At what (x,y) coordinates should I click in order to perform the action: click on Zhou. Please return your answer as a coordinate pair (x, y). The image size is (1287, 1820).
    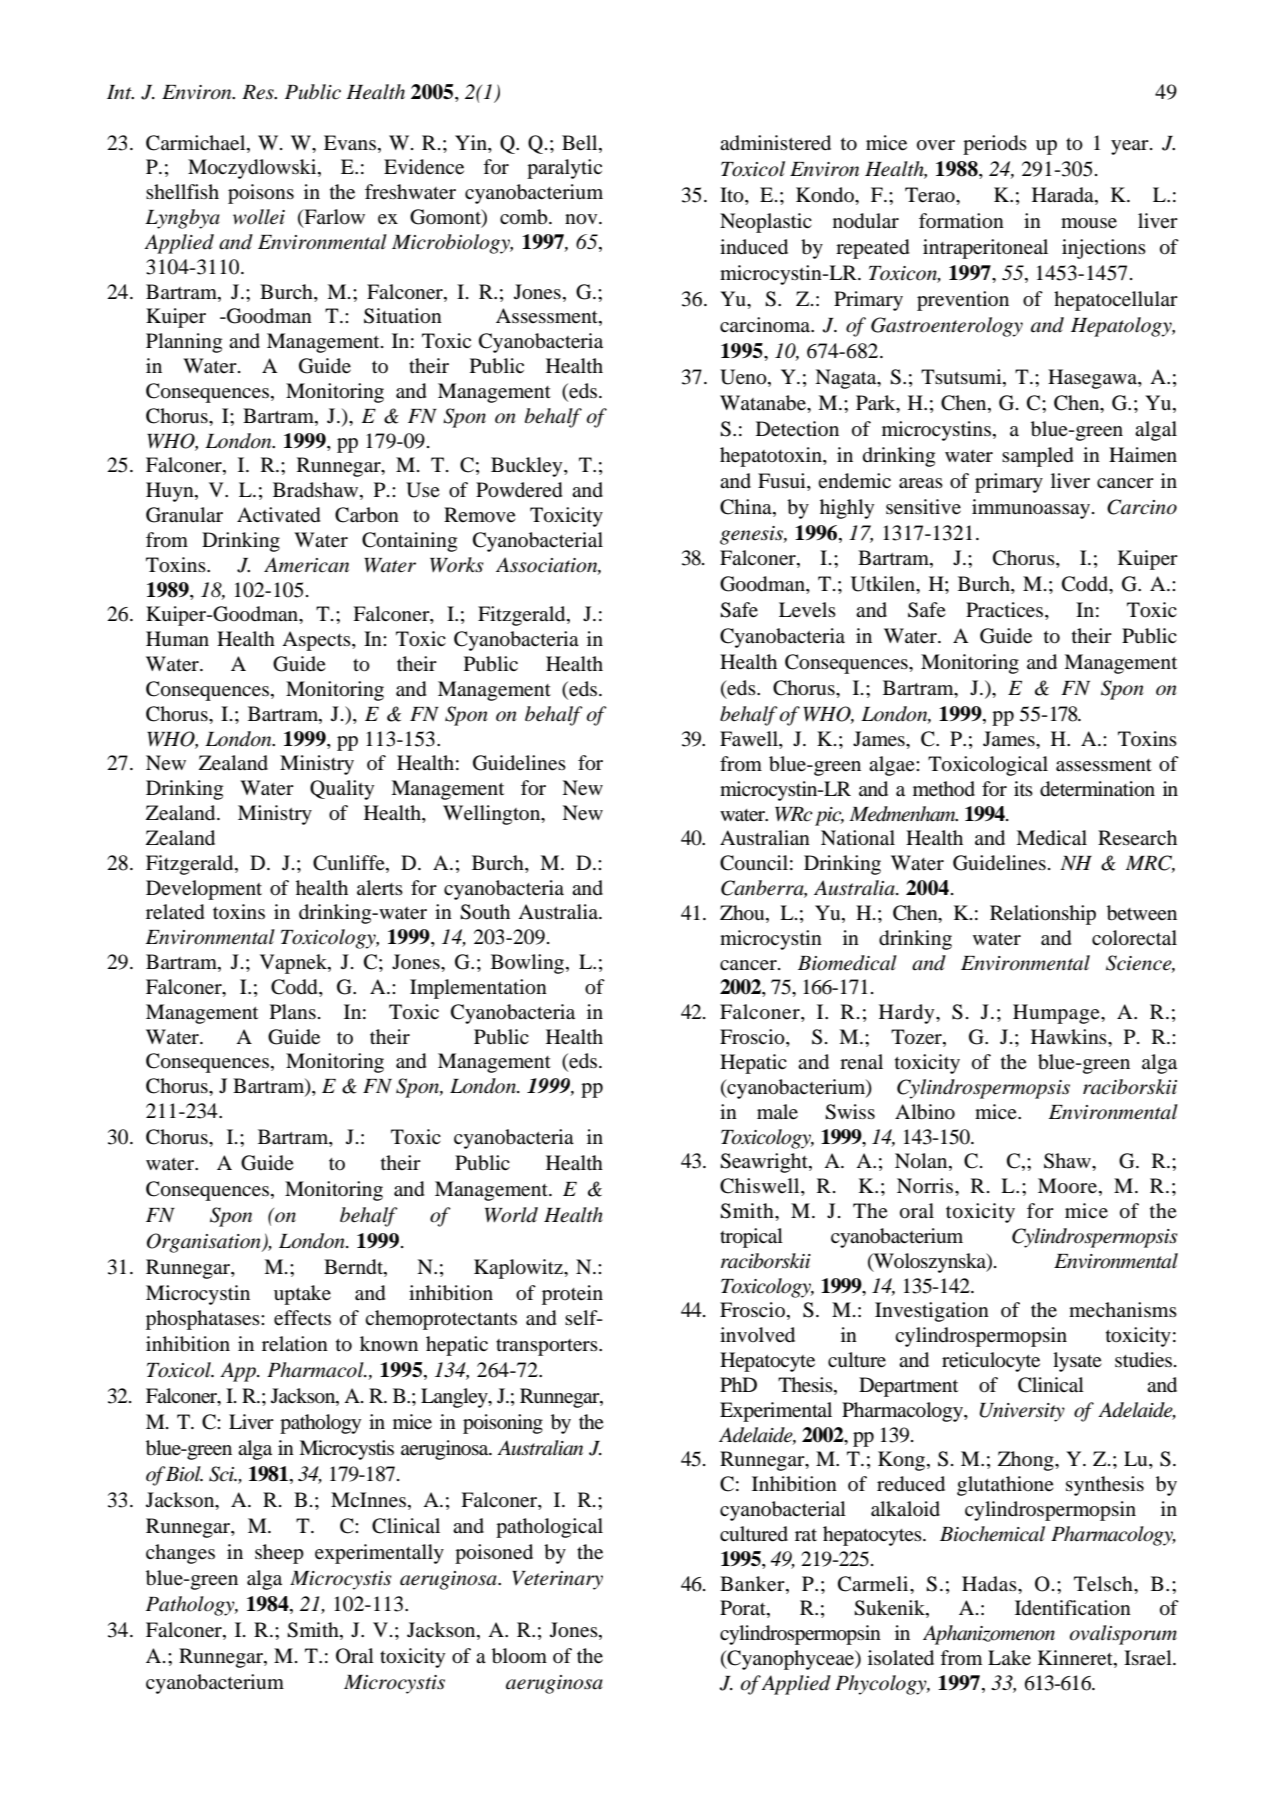
    Looking at the image, I should click on (743, 914).
